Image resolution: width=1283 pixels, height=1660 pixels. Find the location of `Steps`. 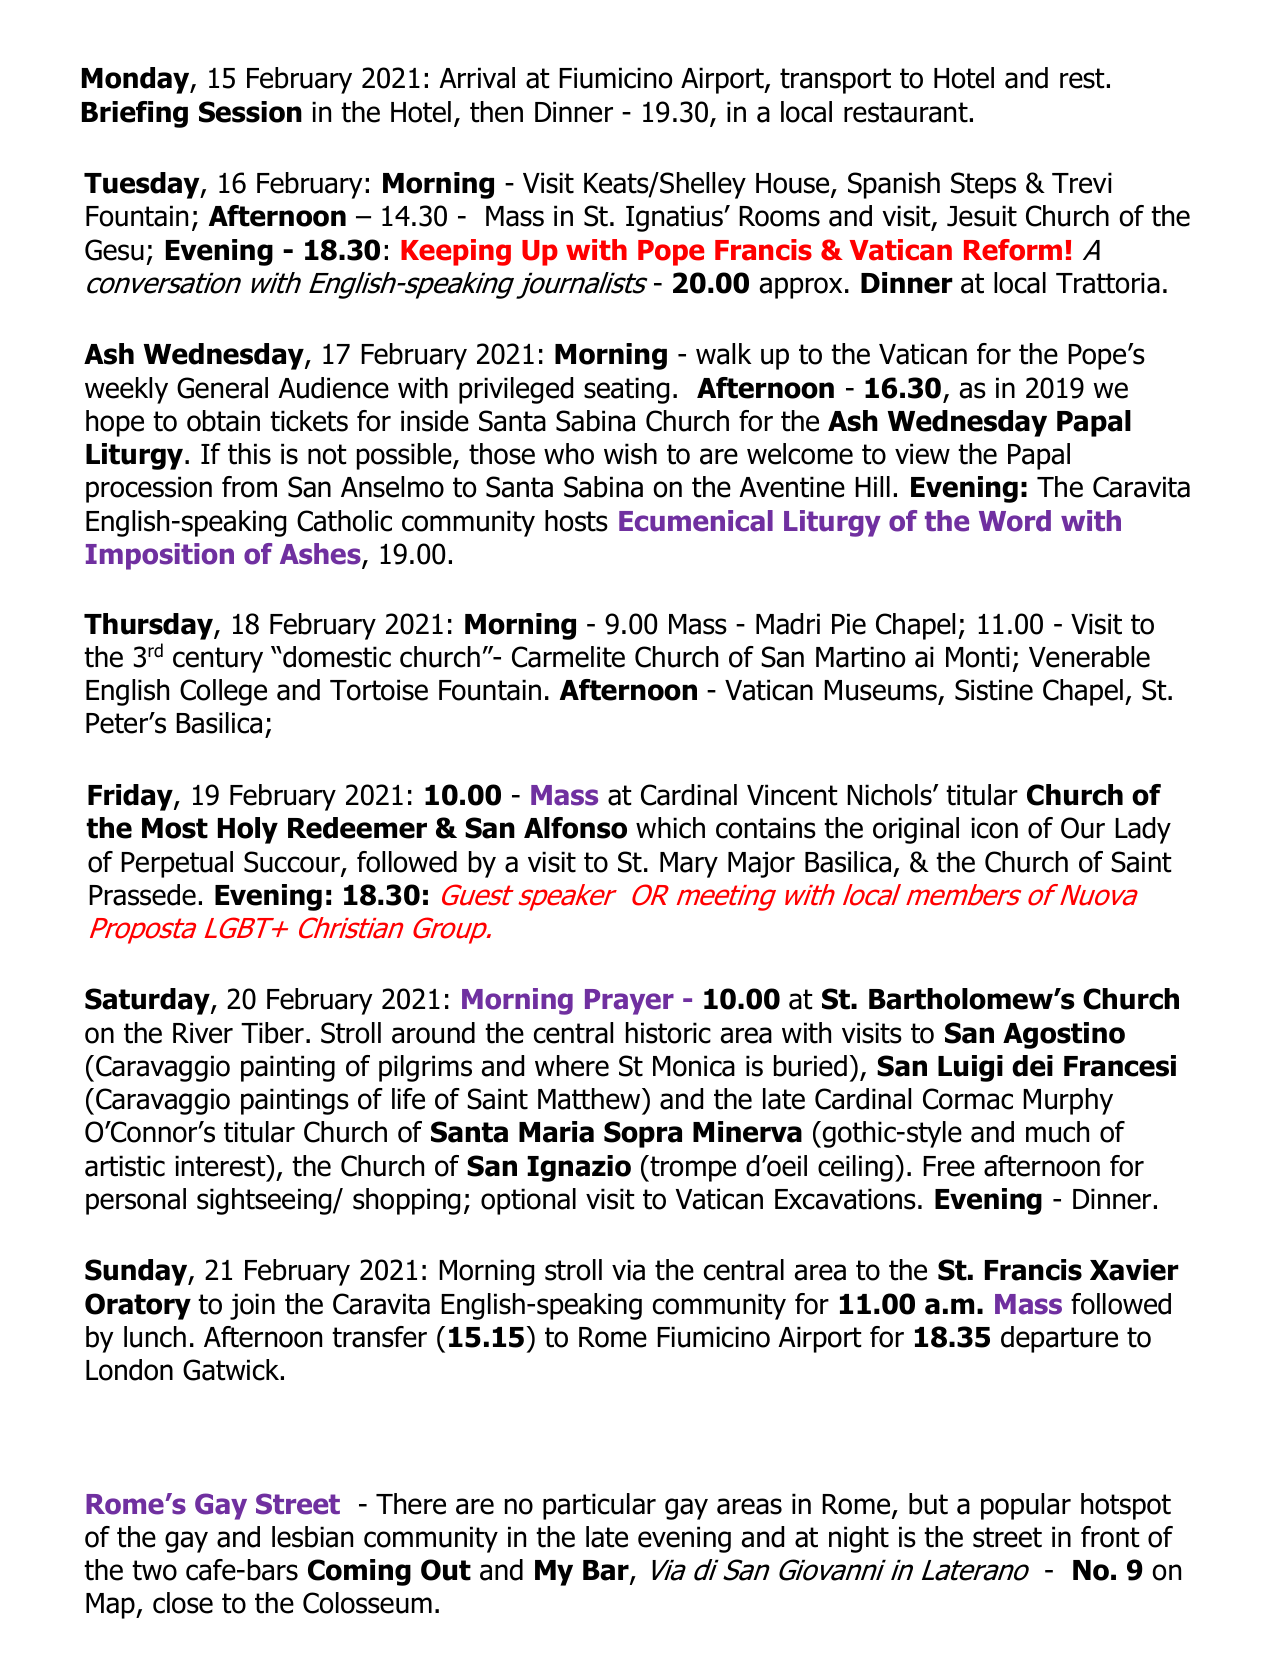

Steps is located at coordinates (983, 185).
